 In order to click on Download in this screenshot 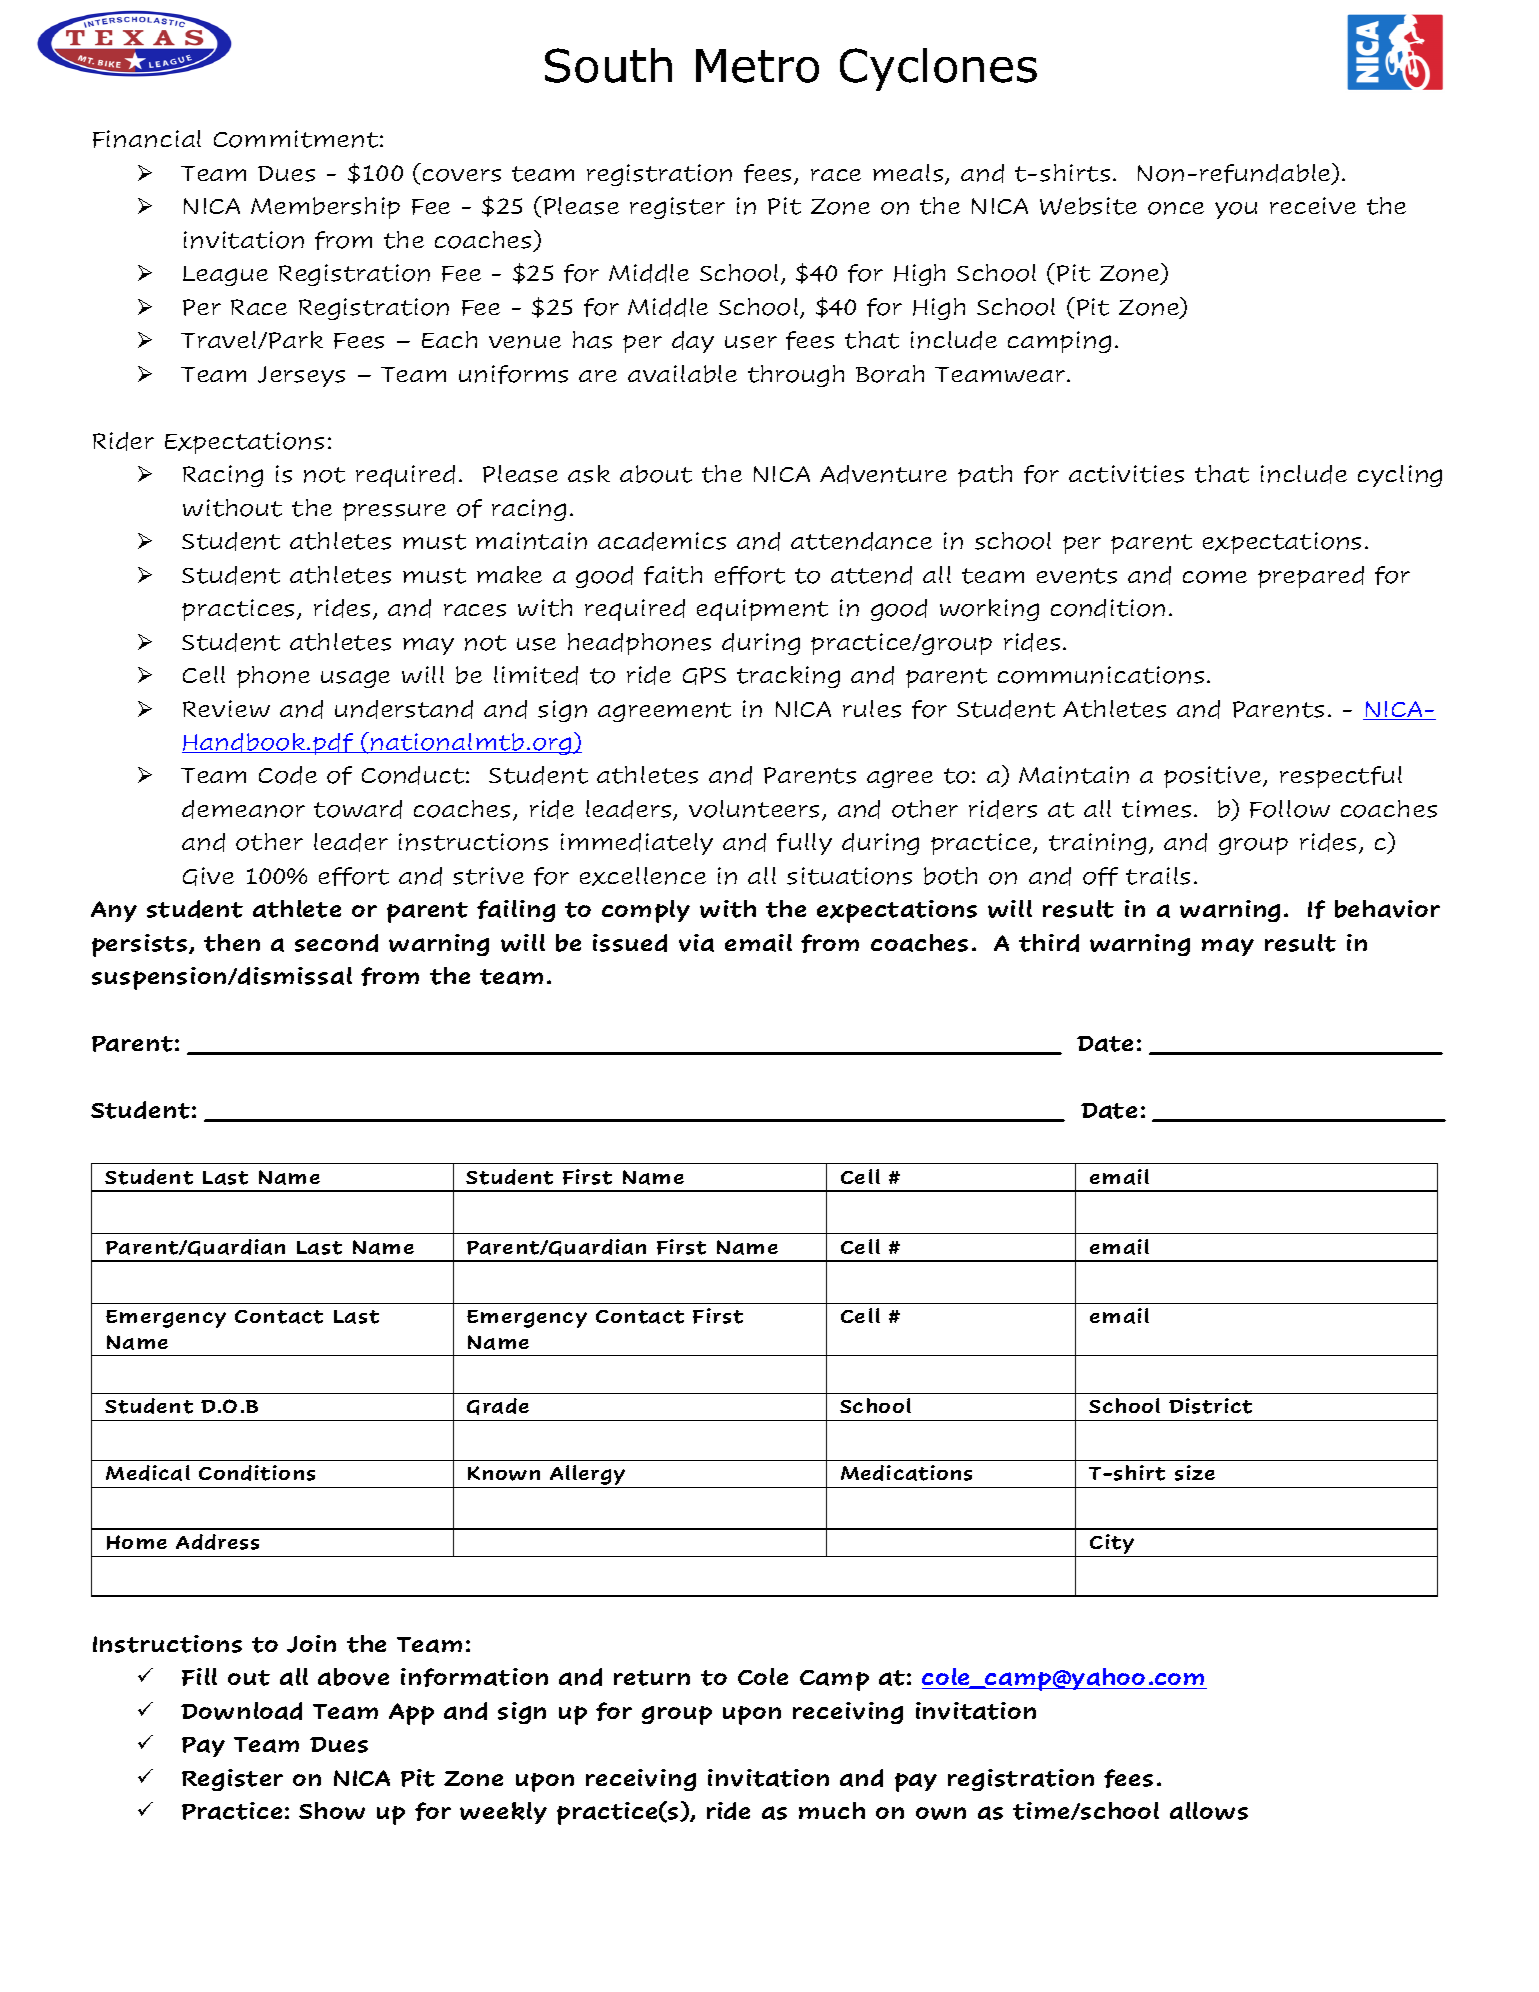, I will do `click(241, 1711)`.
